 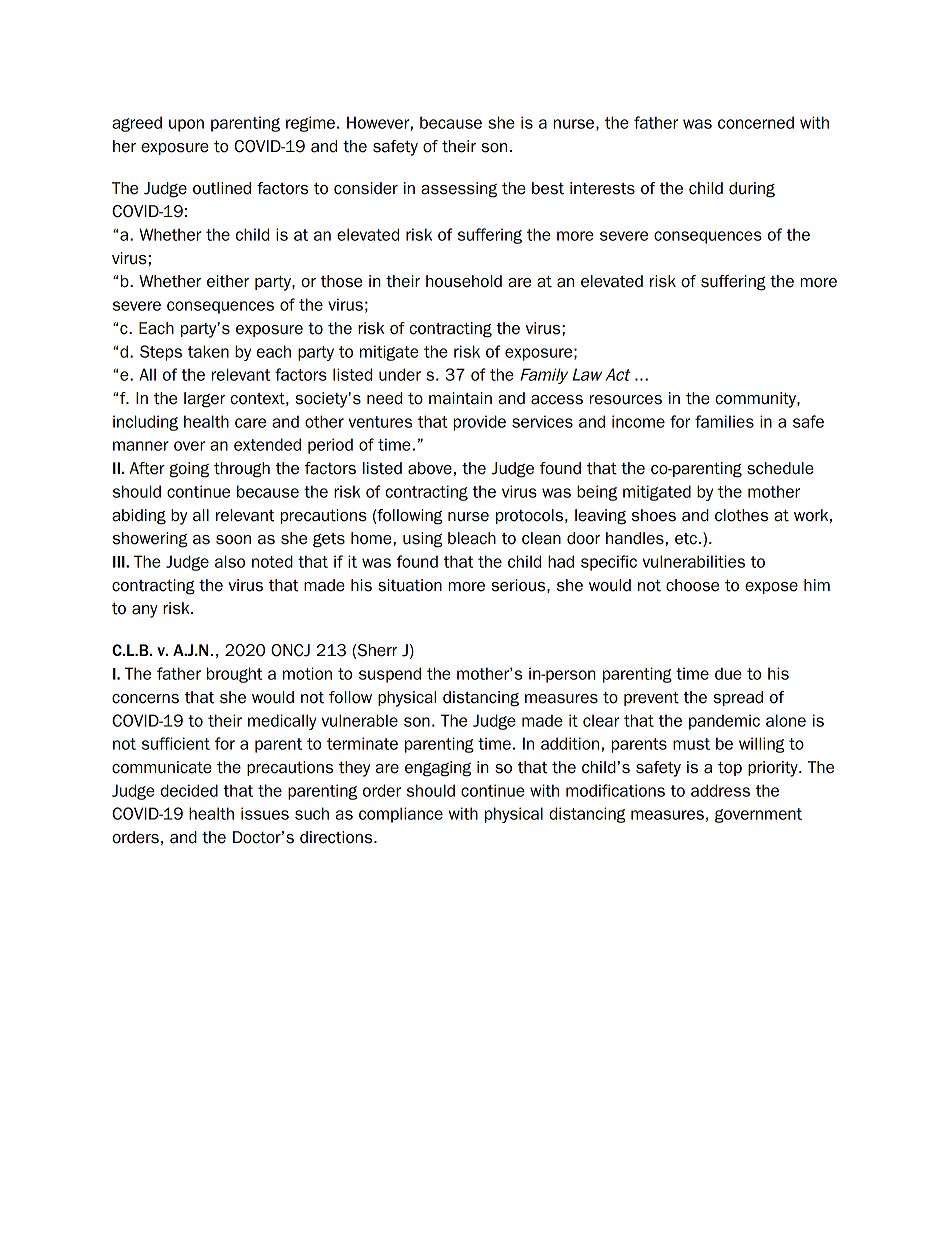 I want to click on decided, so click(x=189, y=790).
